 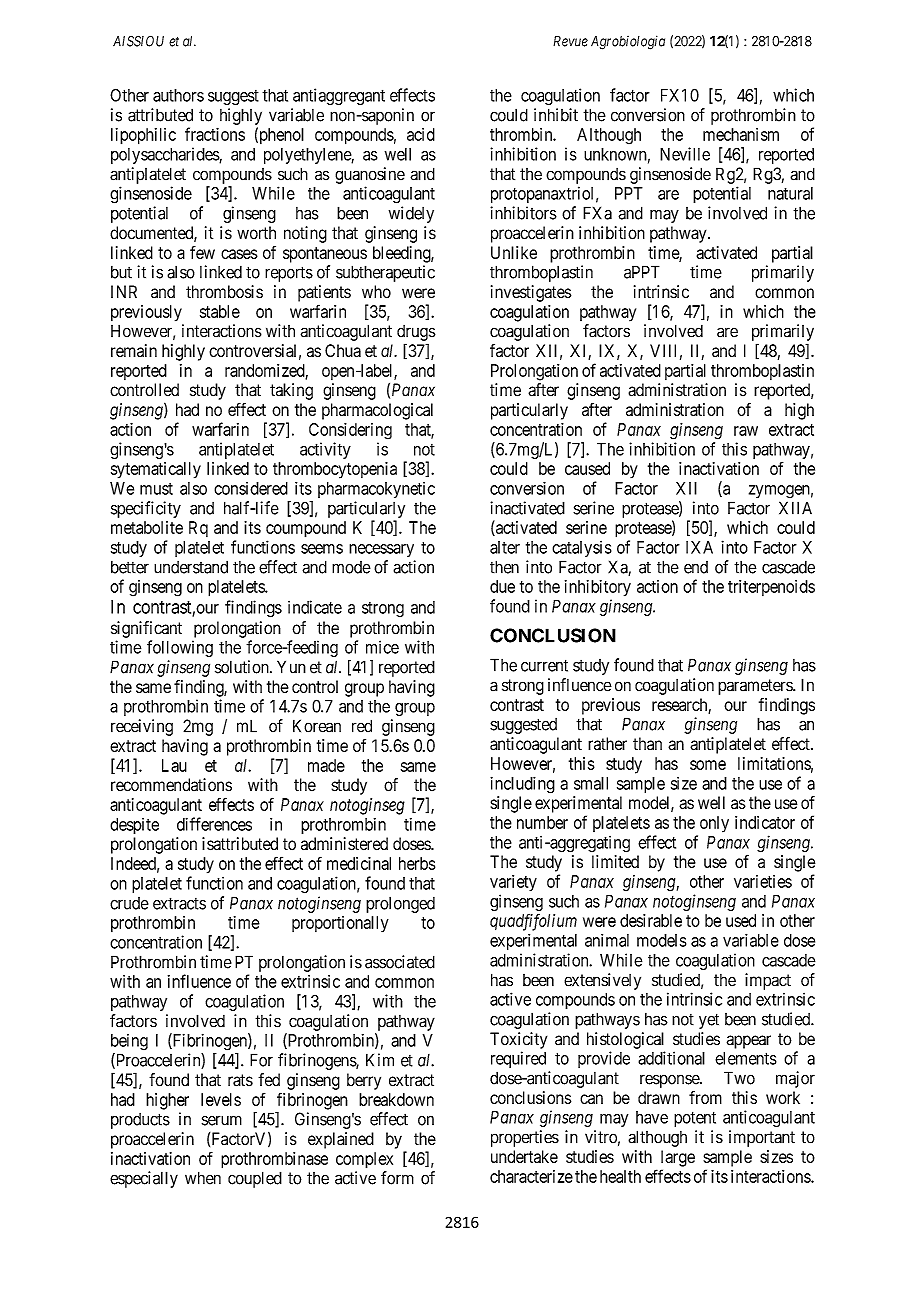 I want to click on drugs, so click(x=416, y=333).
